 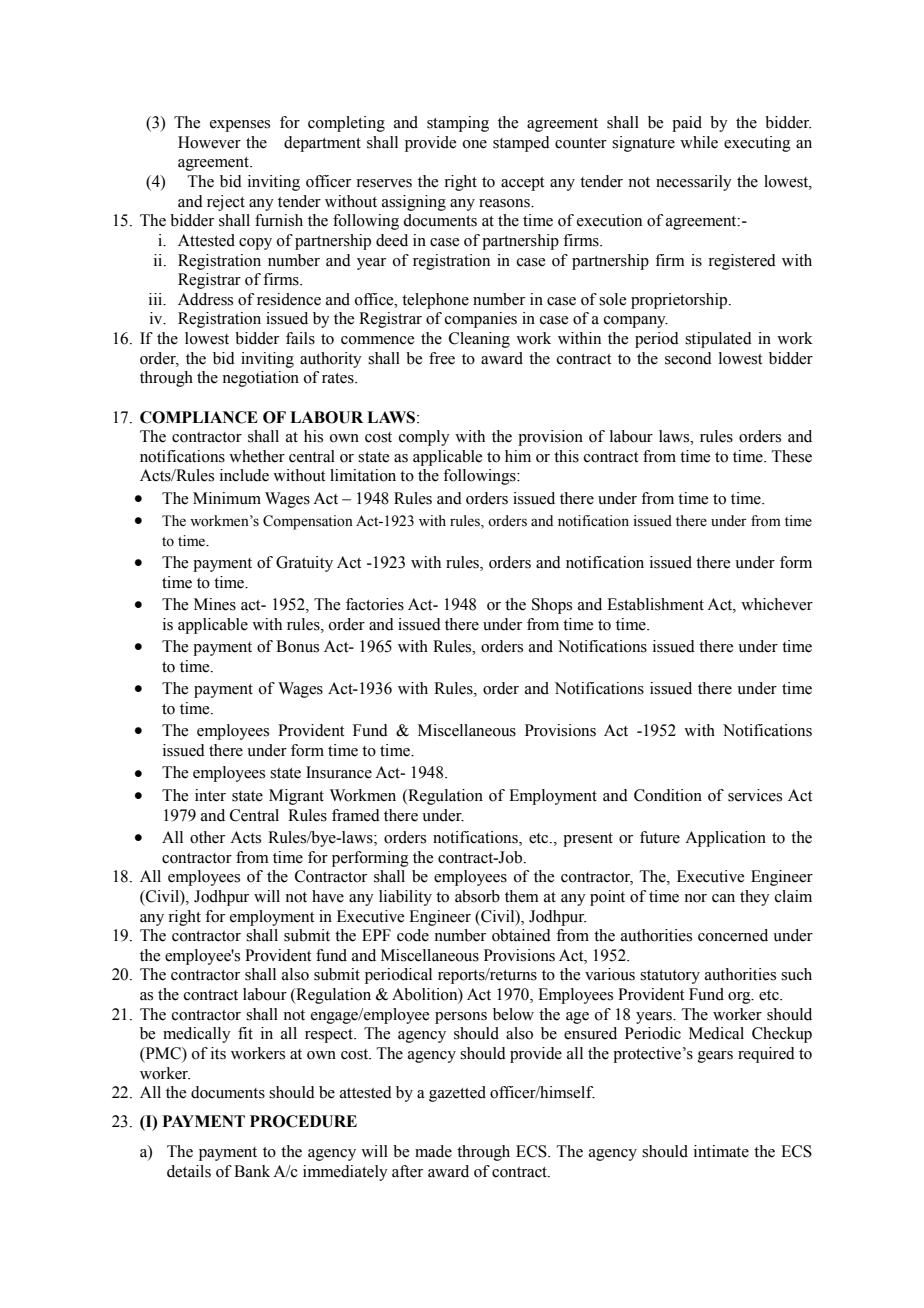 What do you see at coordinates (699, 142) in the page?
I see `while` at bounding box center [699, 142].
